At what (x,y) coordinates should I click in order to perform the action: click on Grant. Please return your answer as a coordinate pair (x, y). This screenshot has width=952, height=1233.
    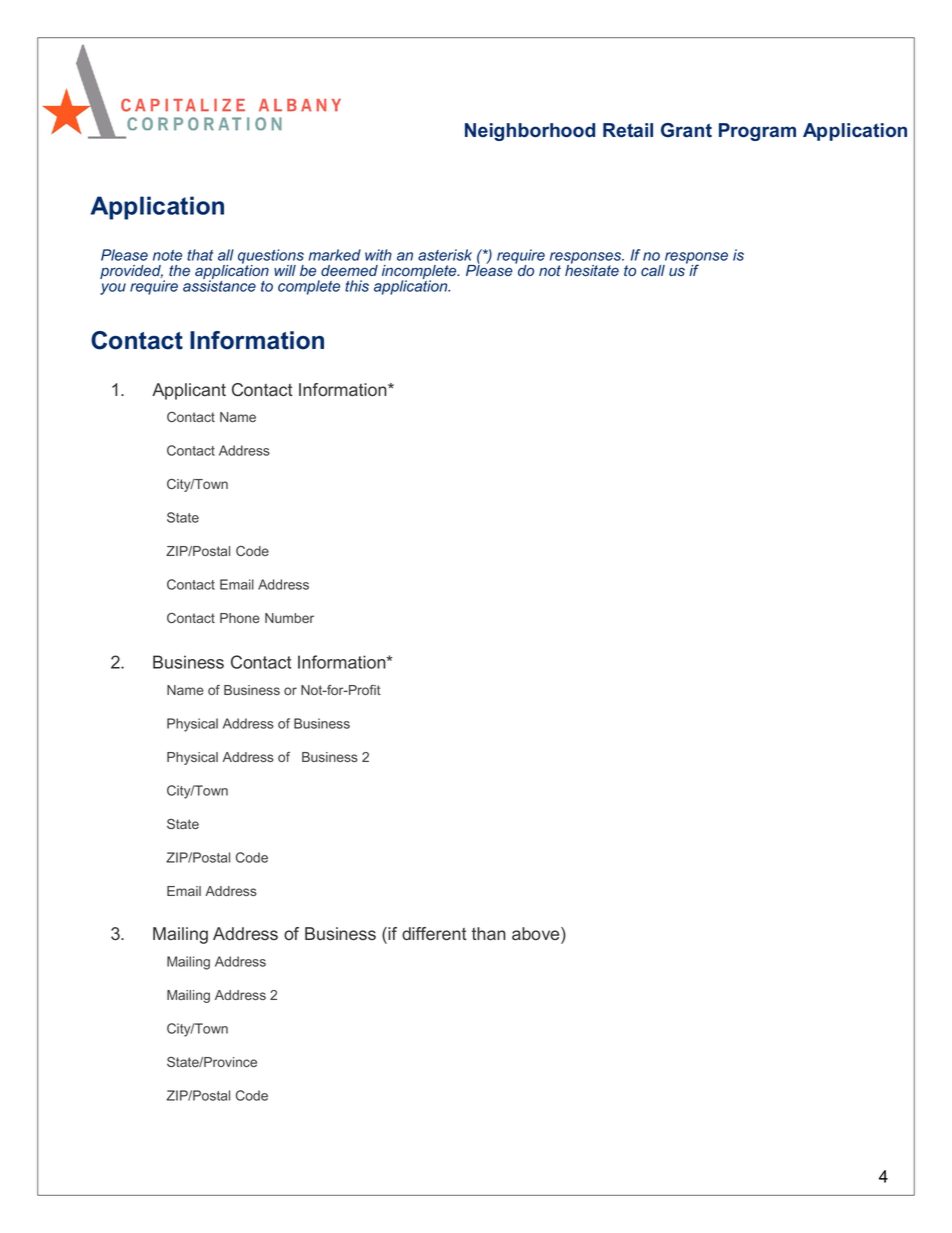
    Looking at the image, I should click on (686, 130).
